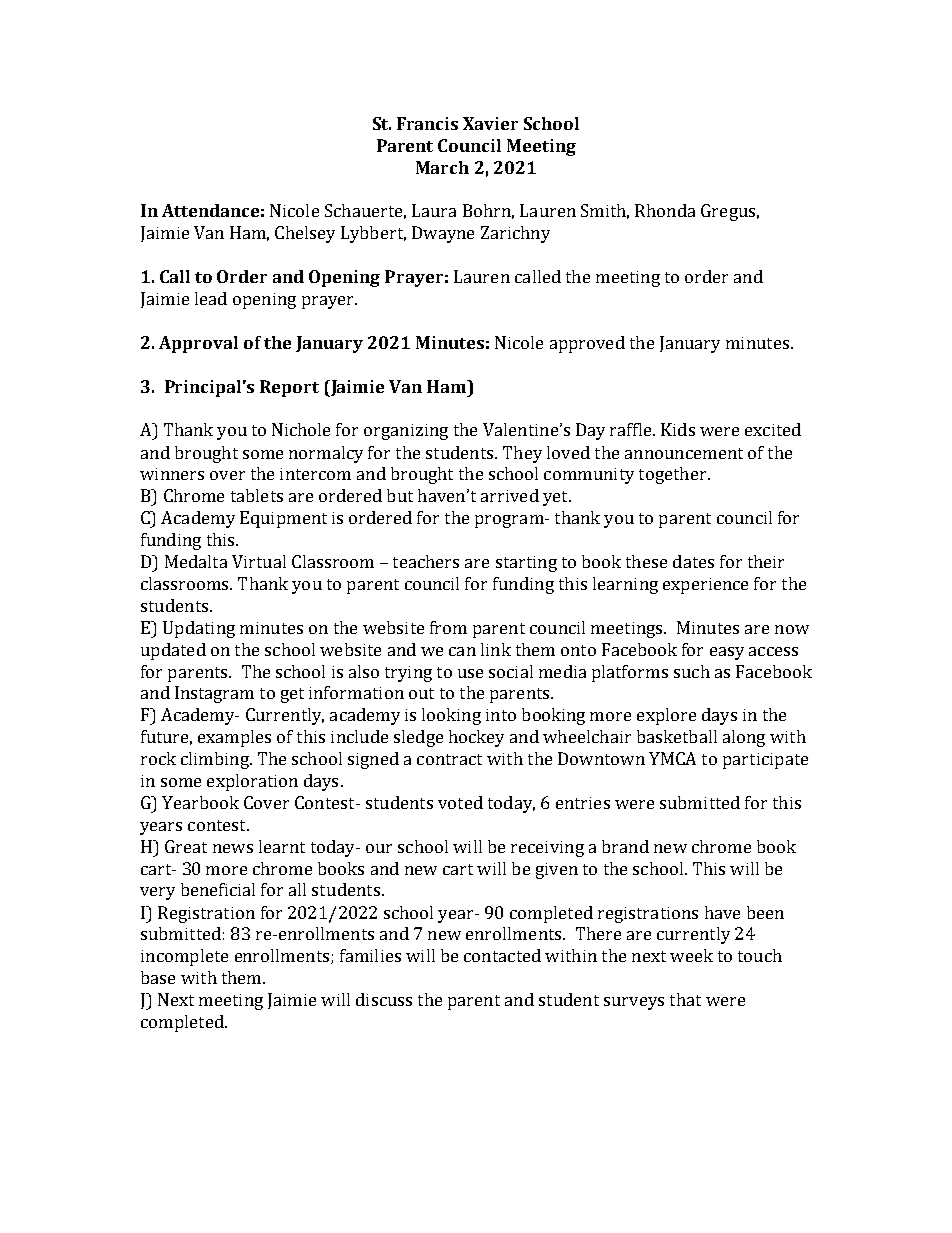 This document has height=1233, width=952. Describe the element at coordinates (426, 561) in the document. I see `teachers` at that location.
